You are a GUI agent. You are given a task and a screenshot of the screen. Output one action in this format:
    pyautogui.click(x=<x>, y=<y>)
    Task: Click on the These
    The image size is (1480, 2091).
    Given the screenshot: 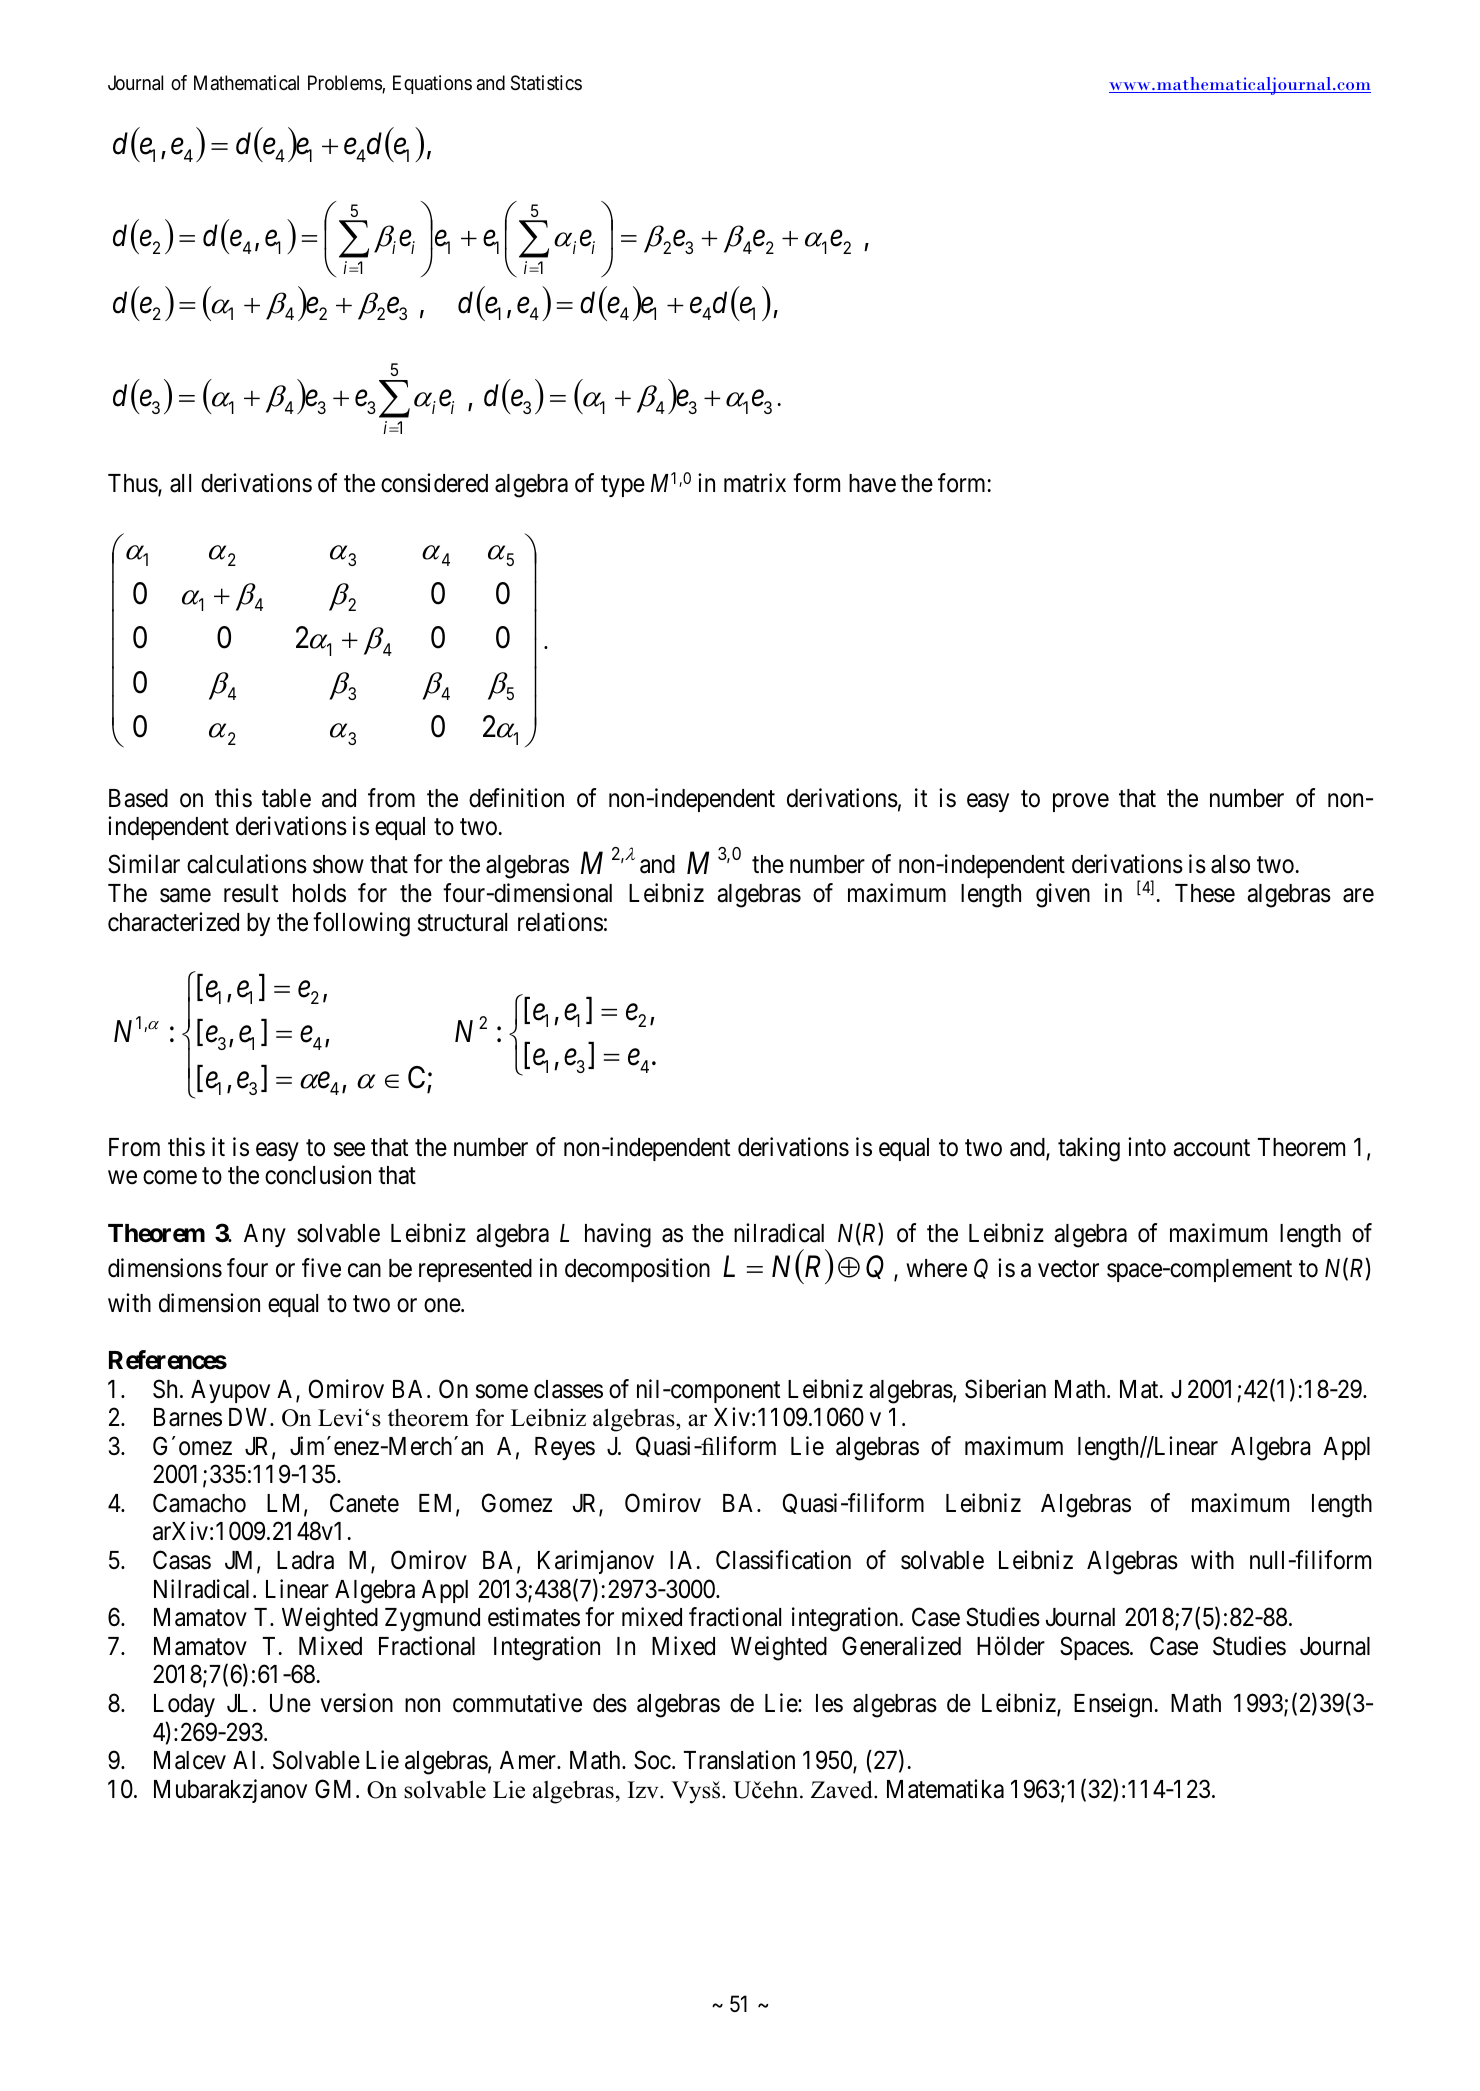 What is the action you would take?
    pyautogui.click(x=1205, y=893)
